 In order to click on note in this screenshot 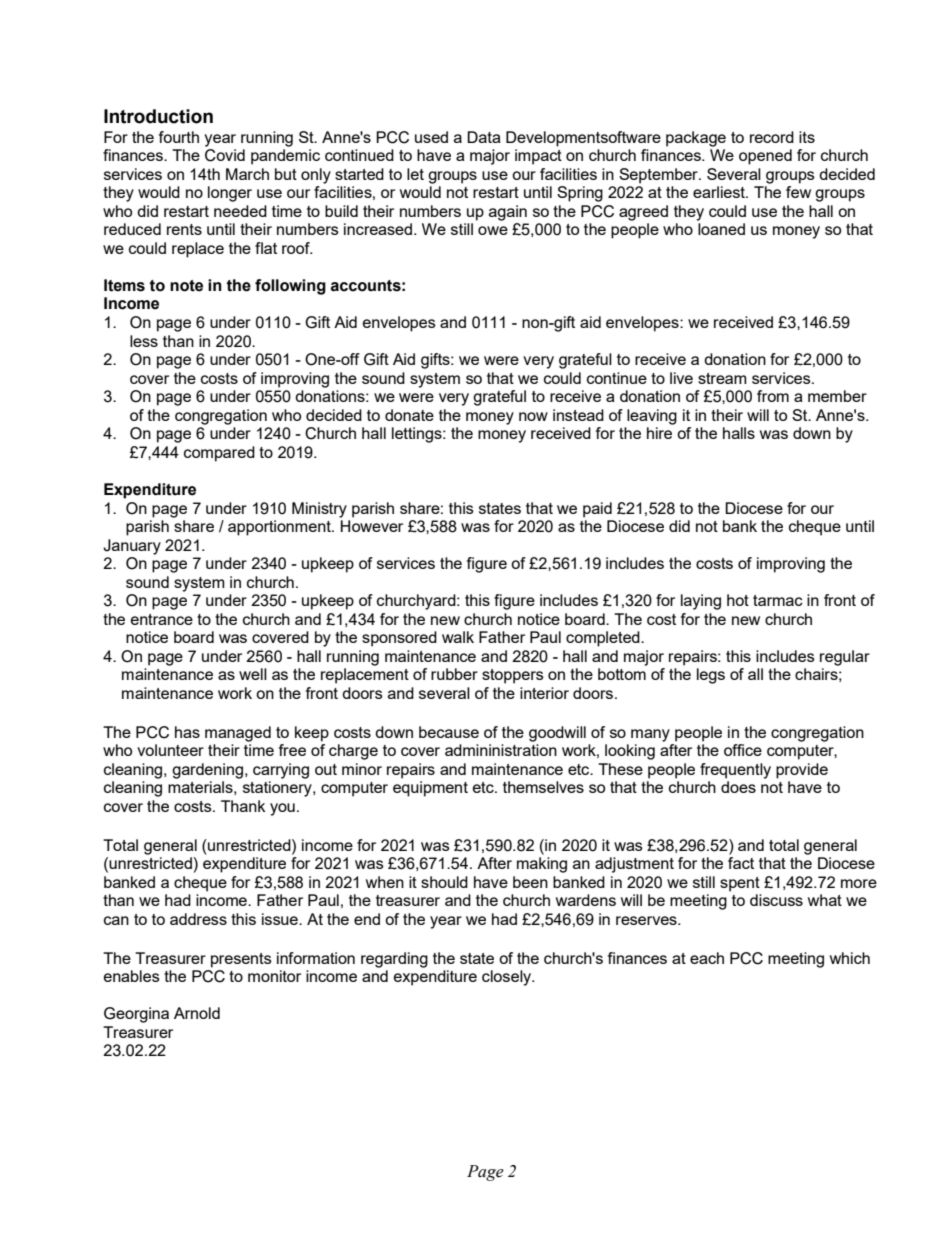, I will do `click(186, 286)`.
